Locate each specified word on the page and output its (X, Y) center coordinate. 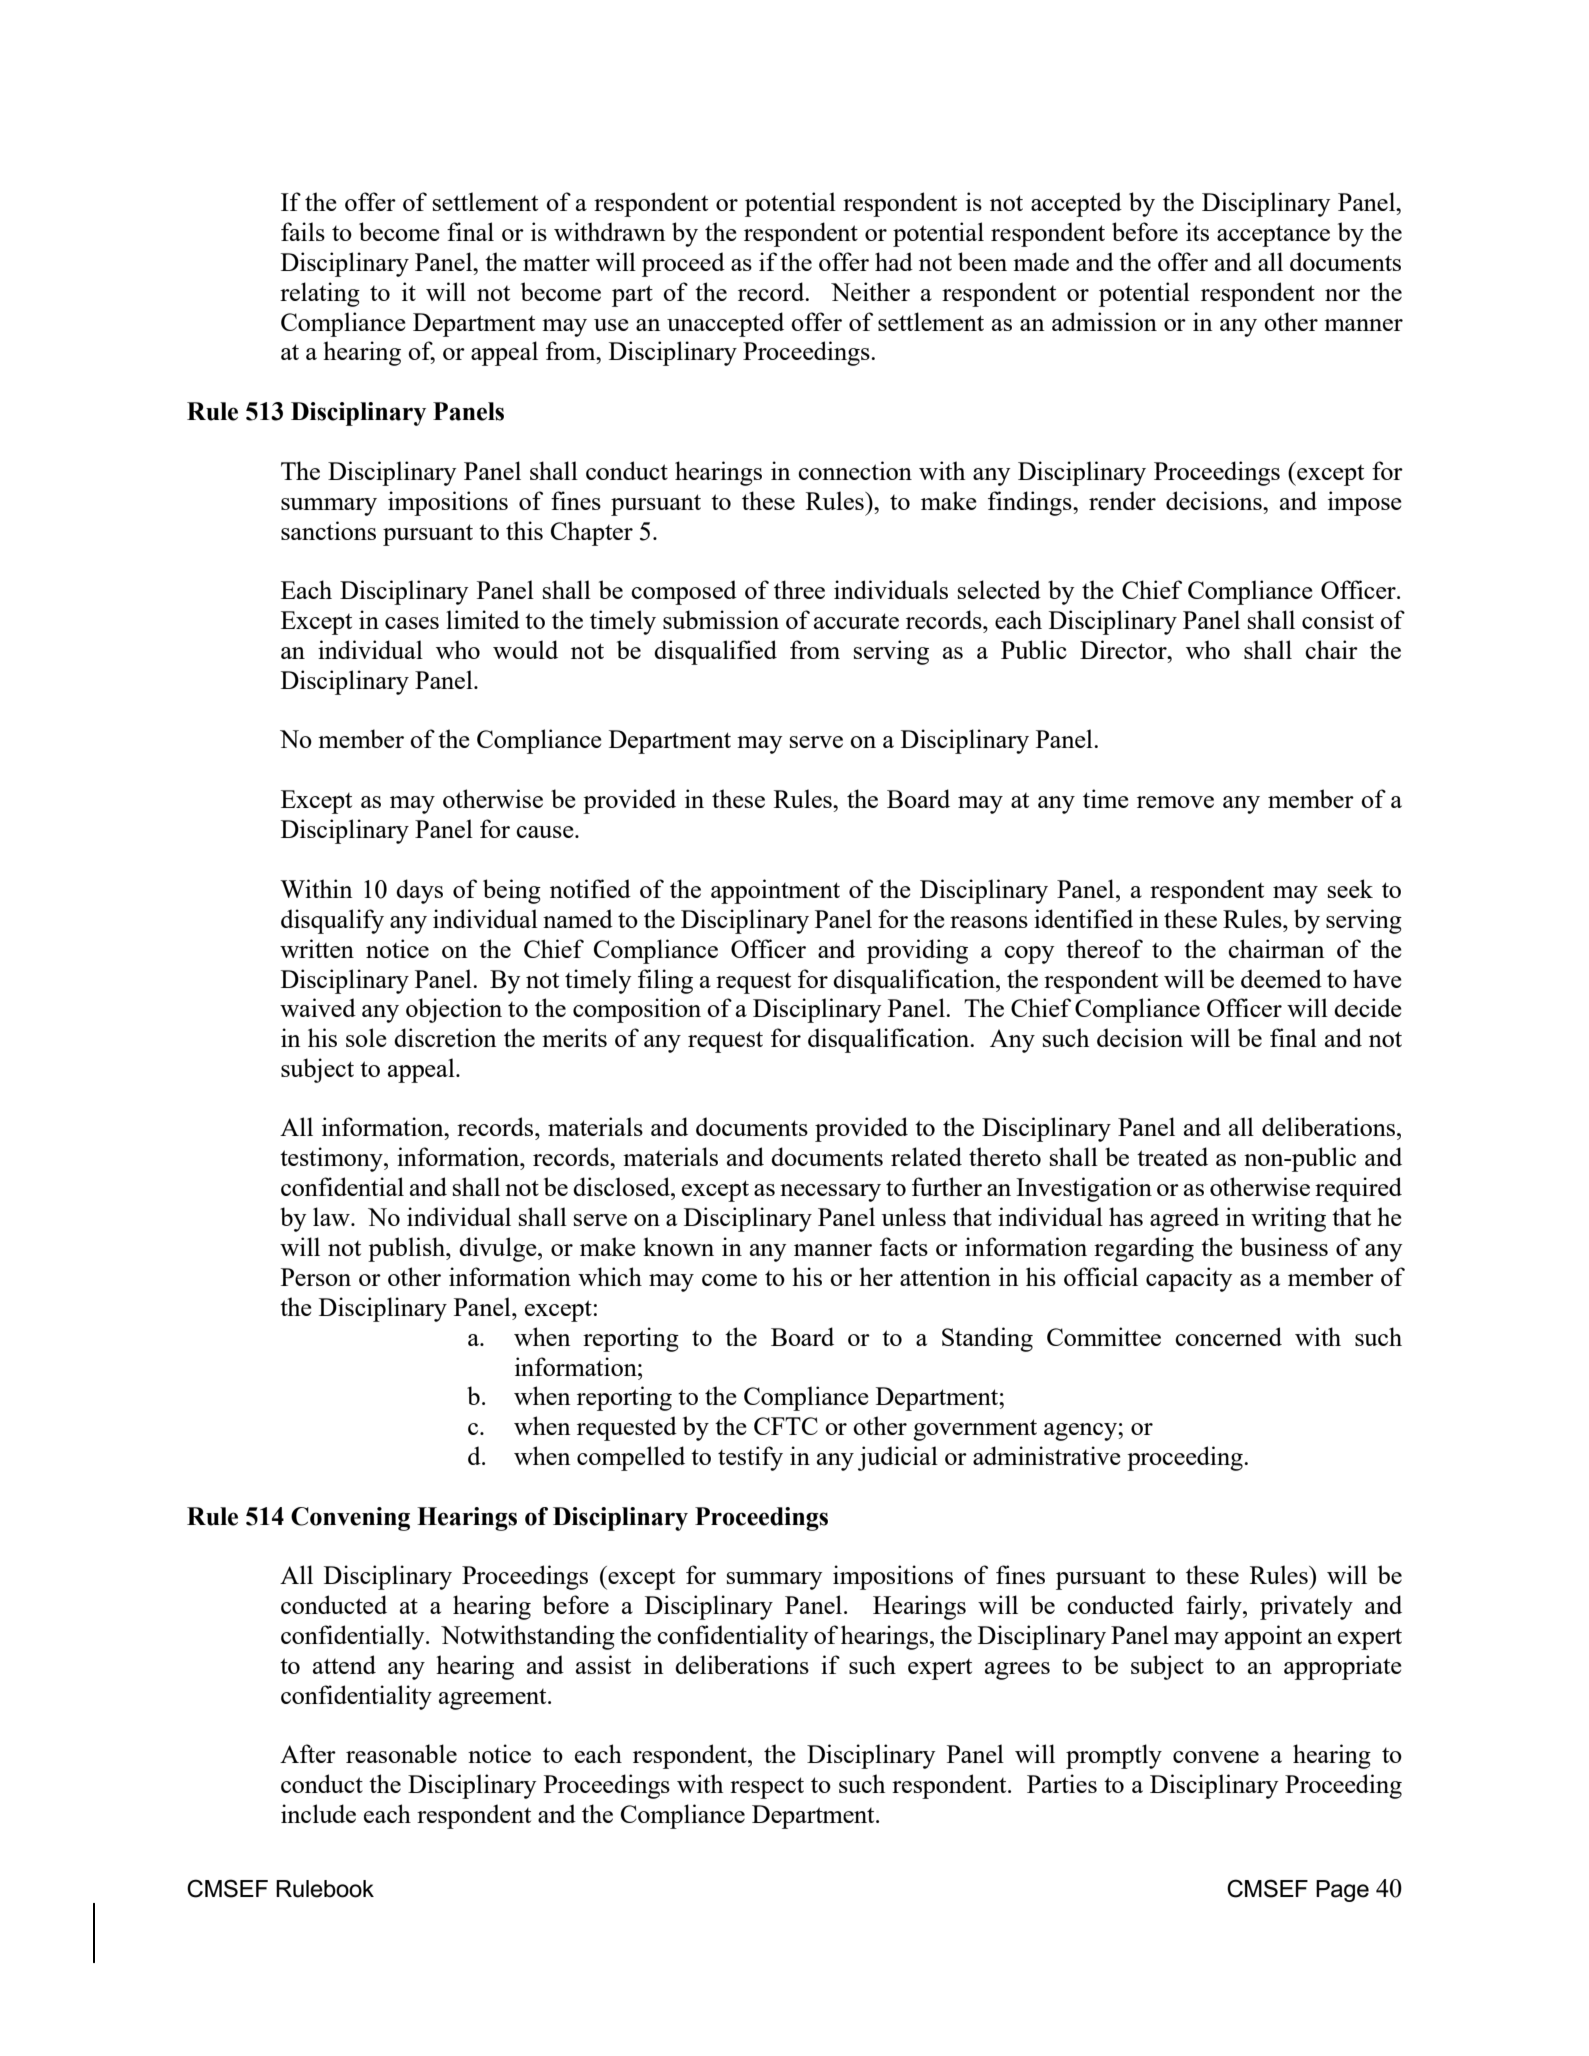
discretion (445, 1037)
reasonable (401, 1753)
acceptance (1273, 236)
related (926, 1156)
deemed (1281, 978)
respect (767, 1788)
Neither (870, 291)
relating (320, 294)
